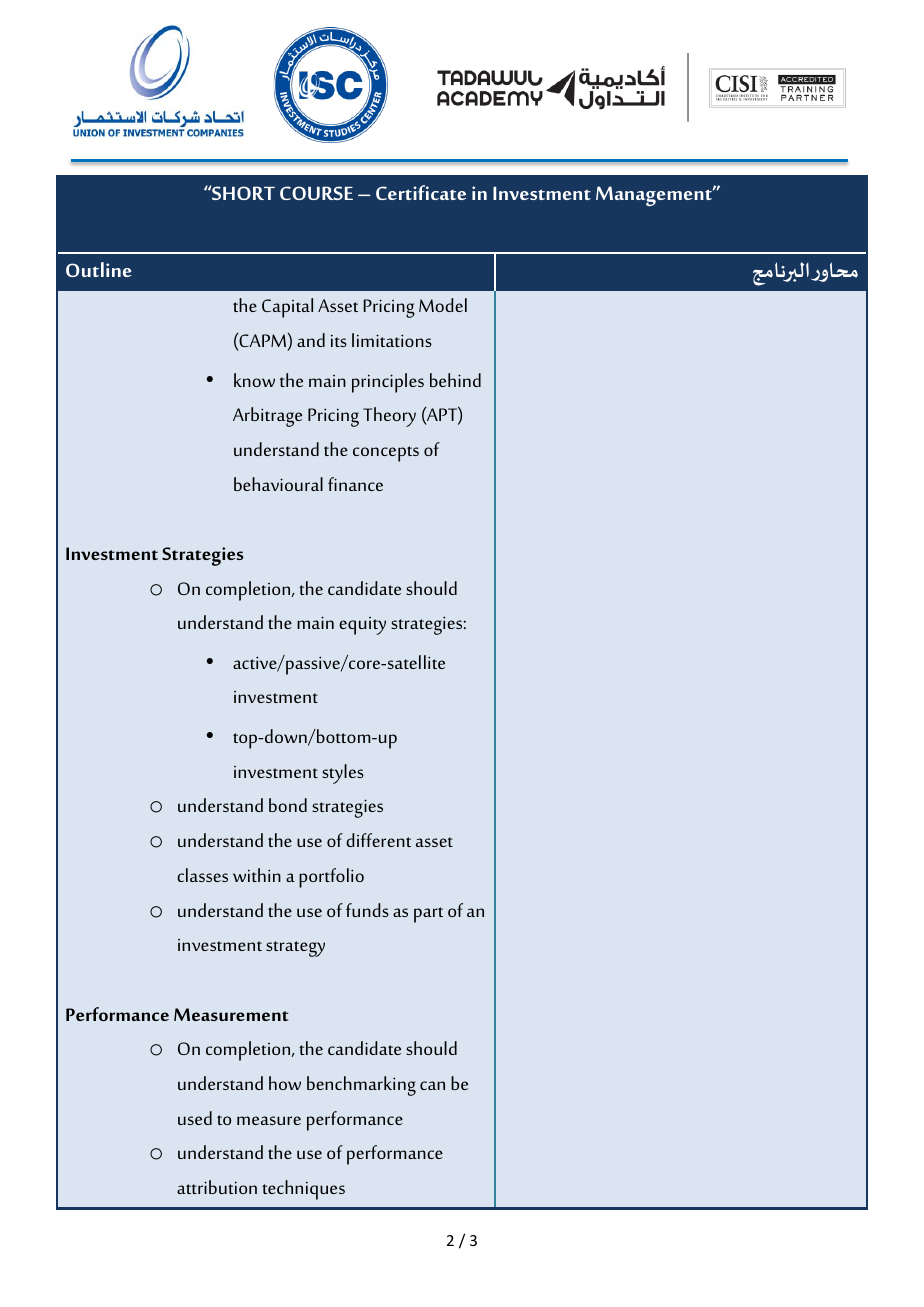  I want to click on Certificate, so click(421, 192).
